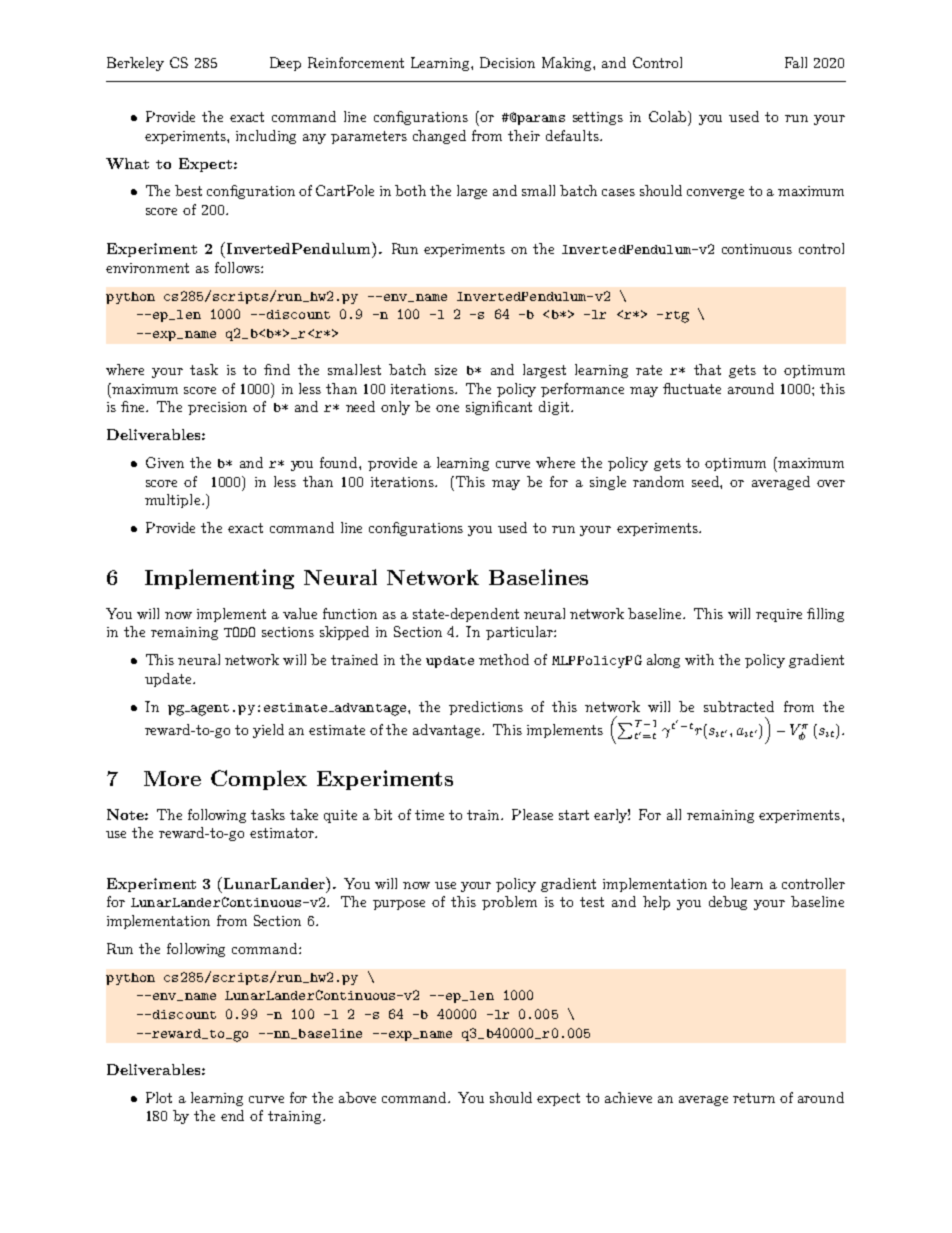 This screenshot has width=952, height=1233. I want to click on TODO, so click(239, 632).
